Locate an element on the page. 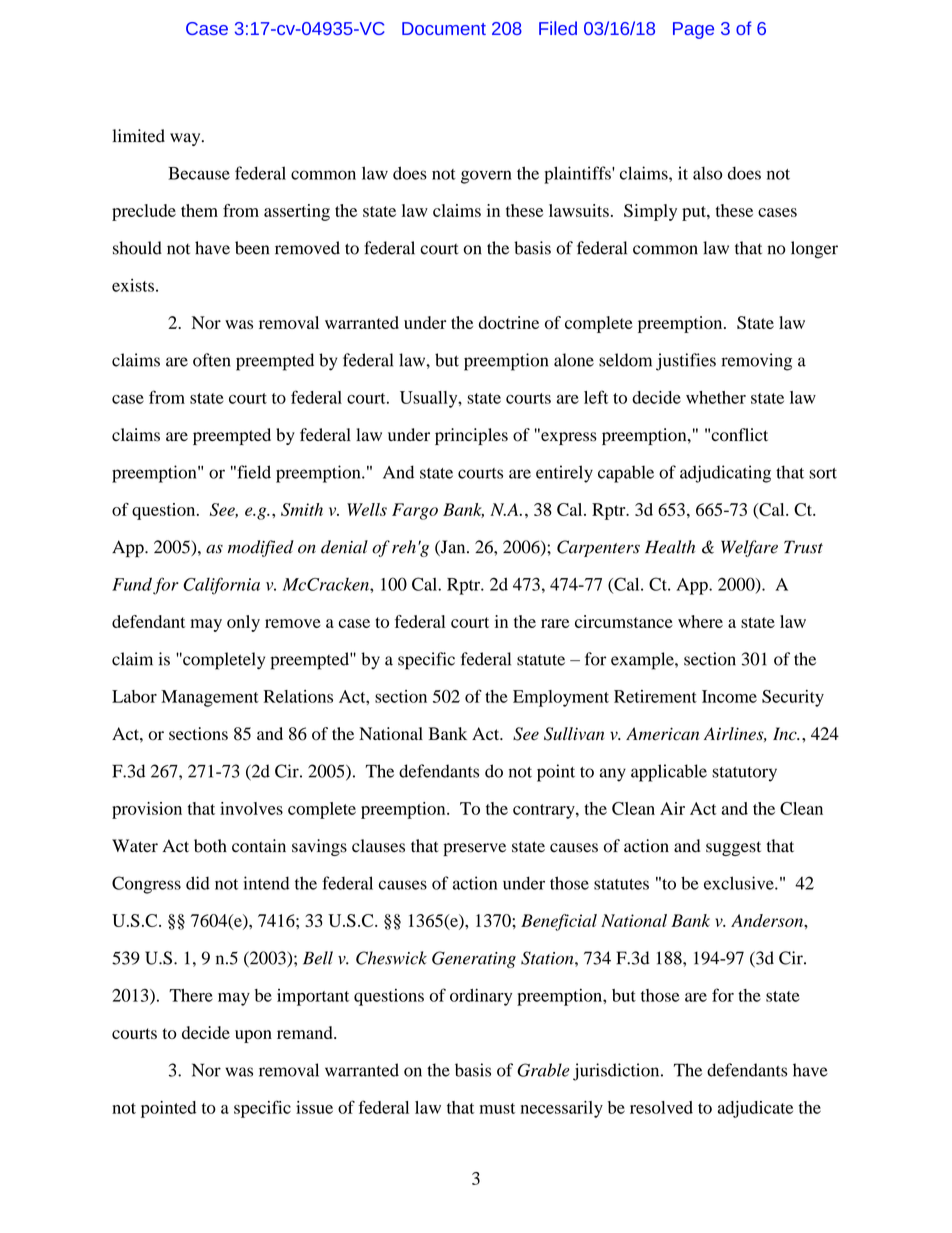 The height and width of the page is (1233, 952). upon is located at coordinates (253, 1036).
